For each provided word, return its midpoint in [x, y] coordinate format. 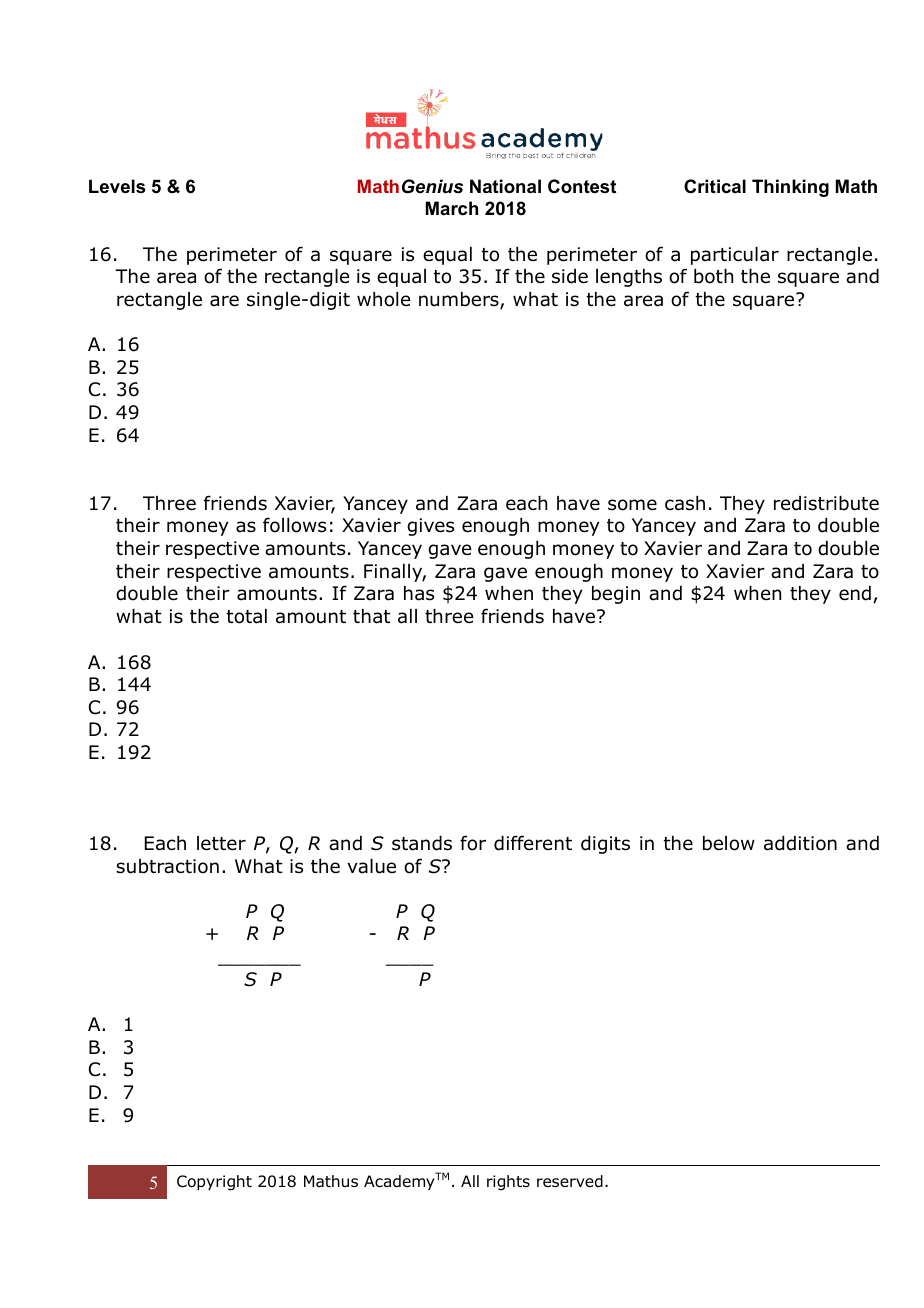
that [372, 616]
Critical [715, 186]
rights [508, 1183]
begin [616, 595]
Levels [117, 186]
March [452, 208]
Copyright [214, 1183]
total [247, 616]
